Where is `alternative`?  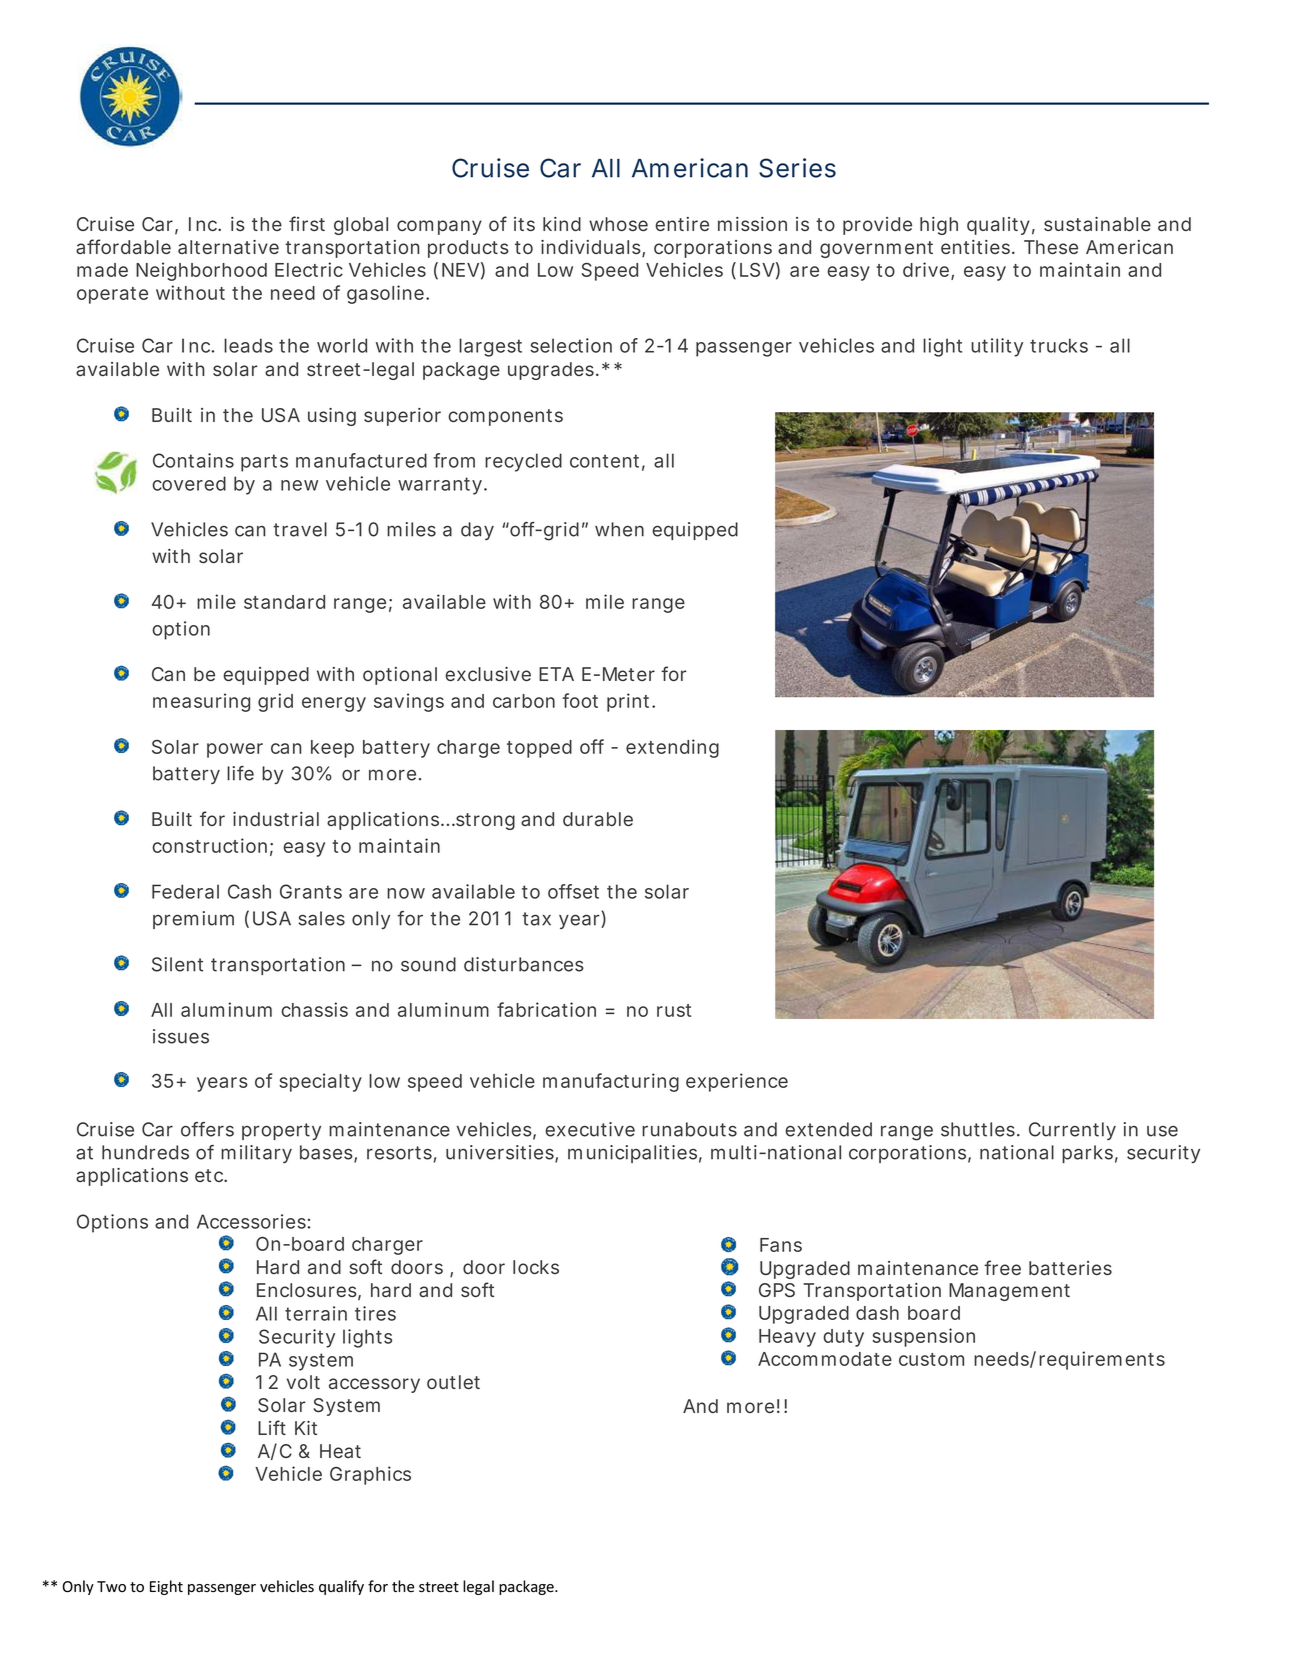 alternative is located at coordinates (228, 247).
